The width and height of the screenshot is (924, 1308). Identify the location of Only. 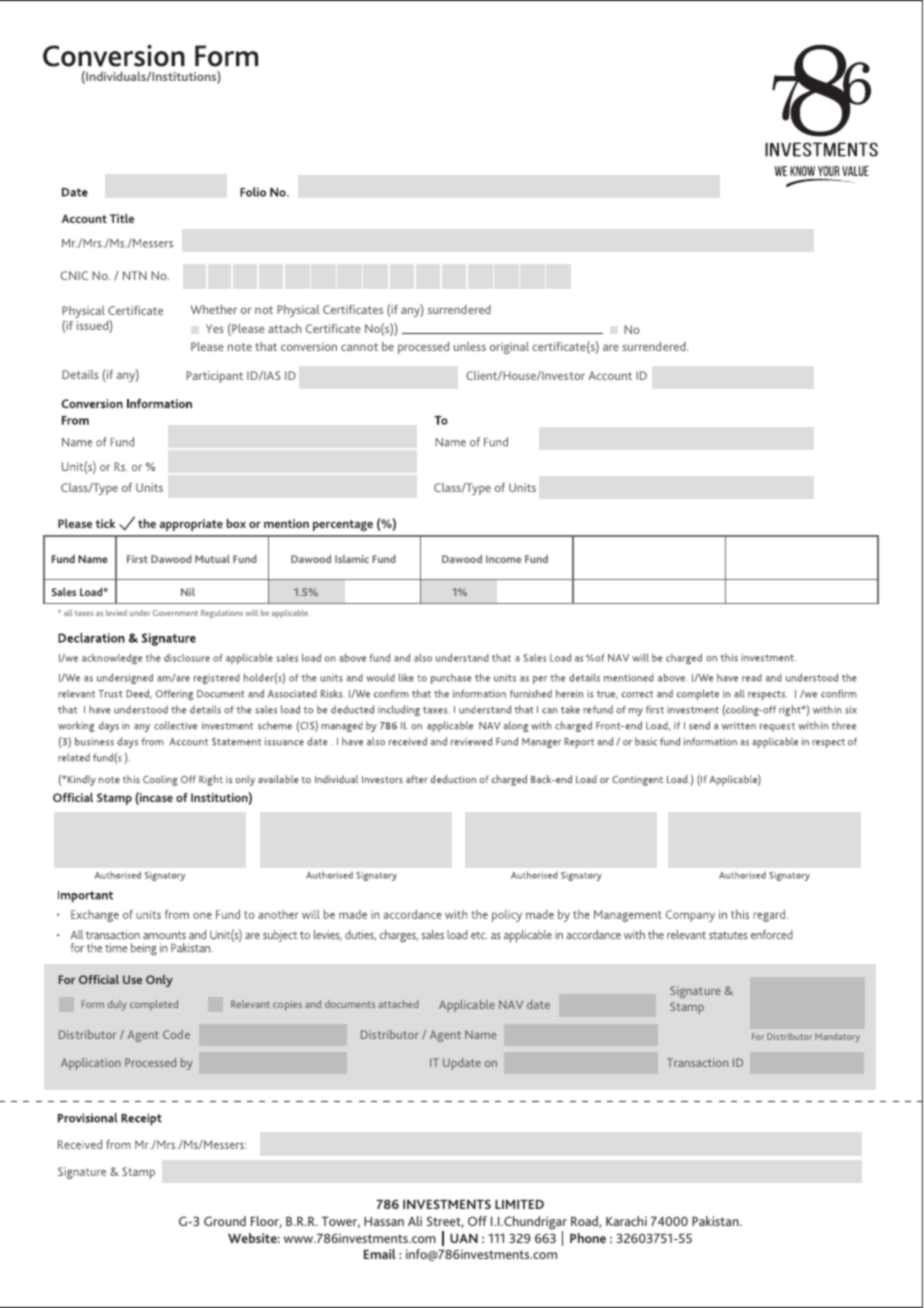
(159, 981).
